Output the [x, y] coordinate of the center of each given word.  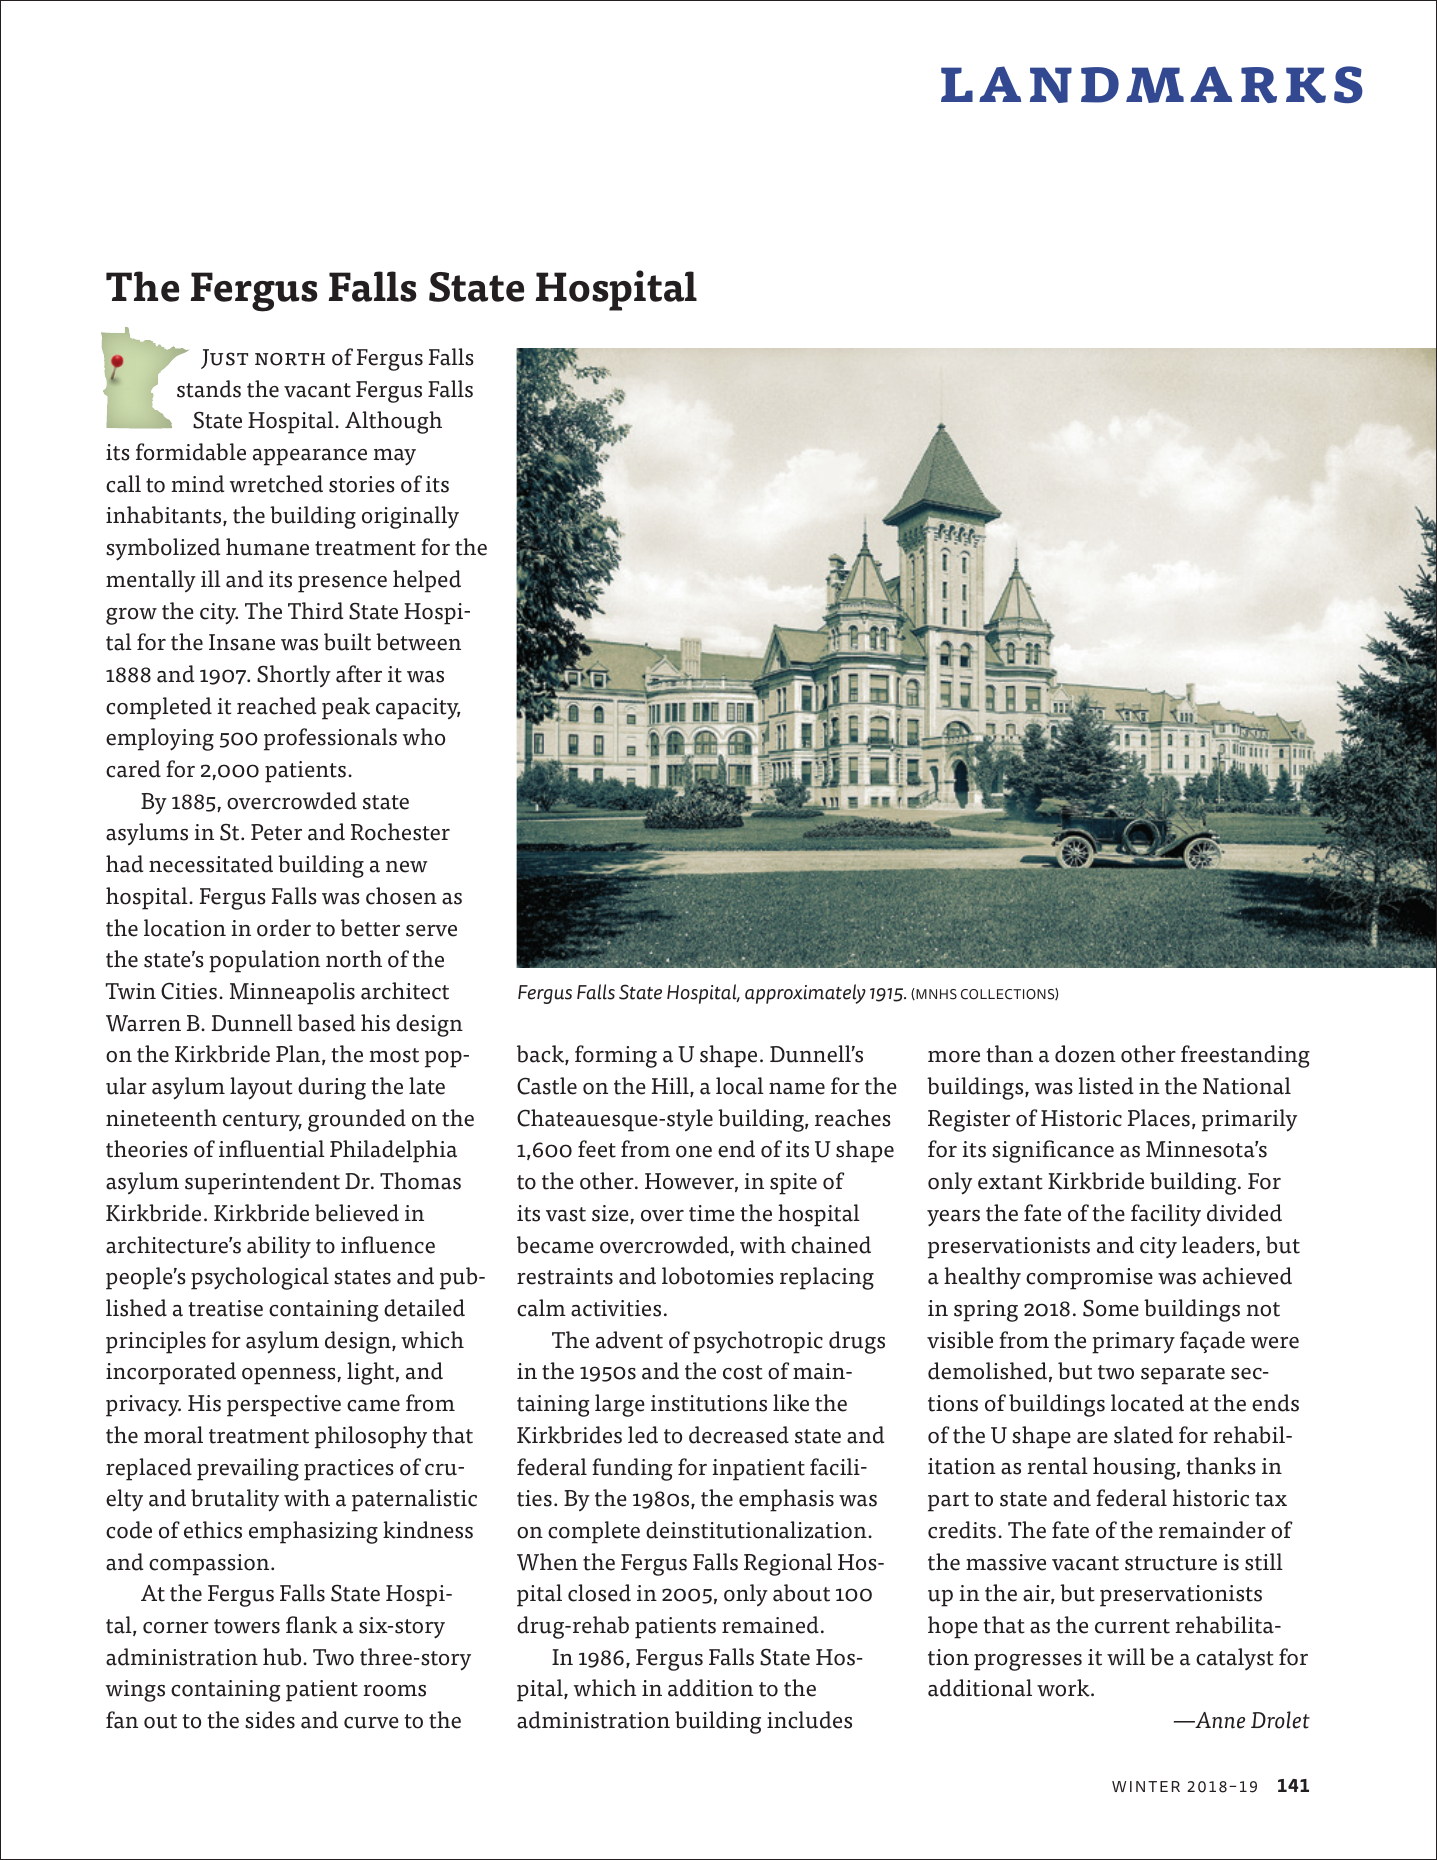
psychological [260, 1278]
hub [283, 1657]
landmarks [1152, 84]
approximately [805, 994]
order [284, 928]
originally [410, 517]
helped [427, 581]
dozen [1085, 1054]
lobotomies [718, 1276]
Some [1111, 1308]
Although [393, 422]
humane [267, 547]
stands [209, 389]
